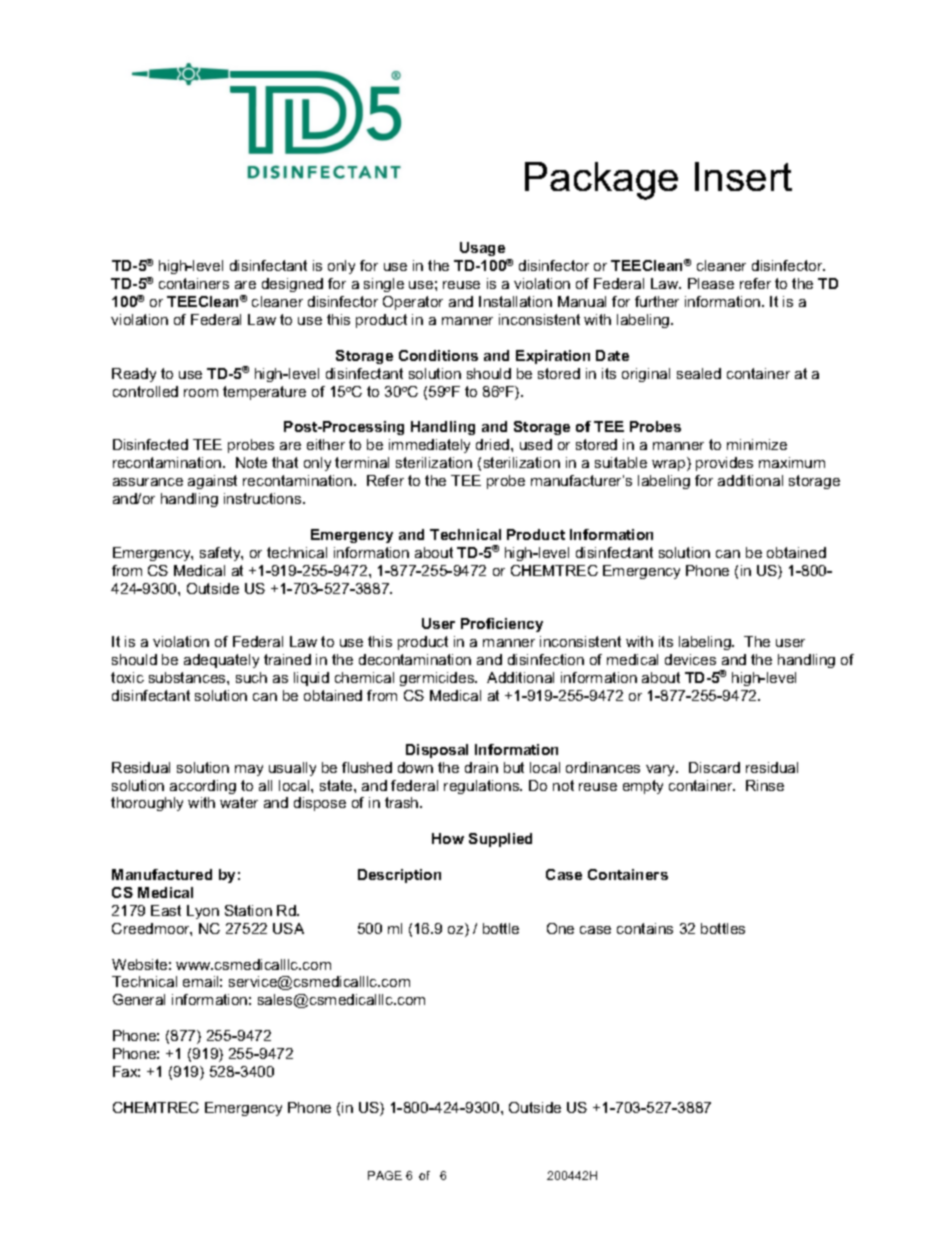  Describe the element at coordinates (139, 999) in the image. I see `General` at that location.
